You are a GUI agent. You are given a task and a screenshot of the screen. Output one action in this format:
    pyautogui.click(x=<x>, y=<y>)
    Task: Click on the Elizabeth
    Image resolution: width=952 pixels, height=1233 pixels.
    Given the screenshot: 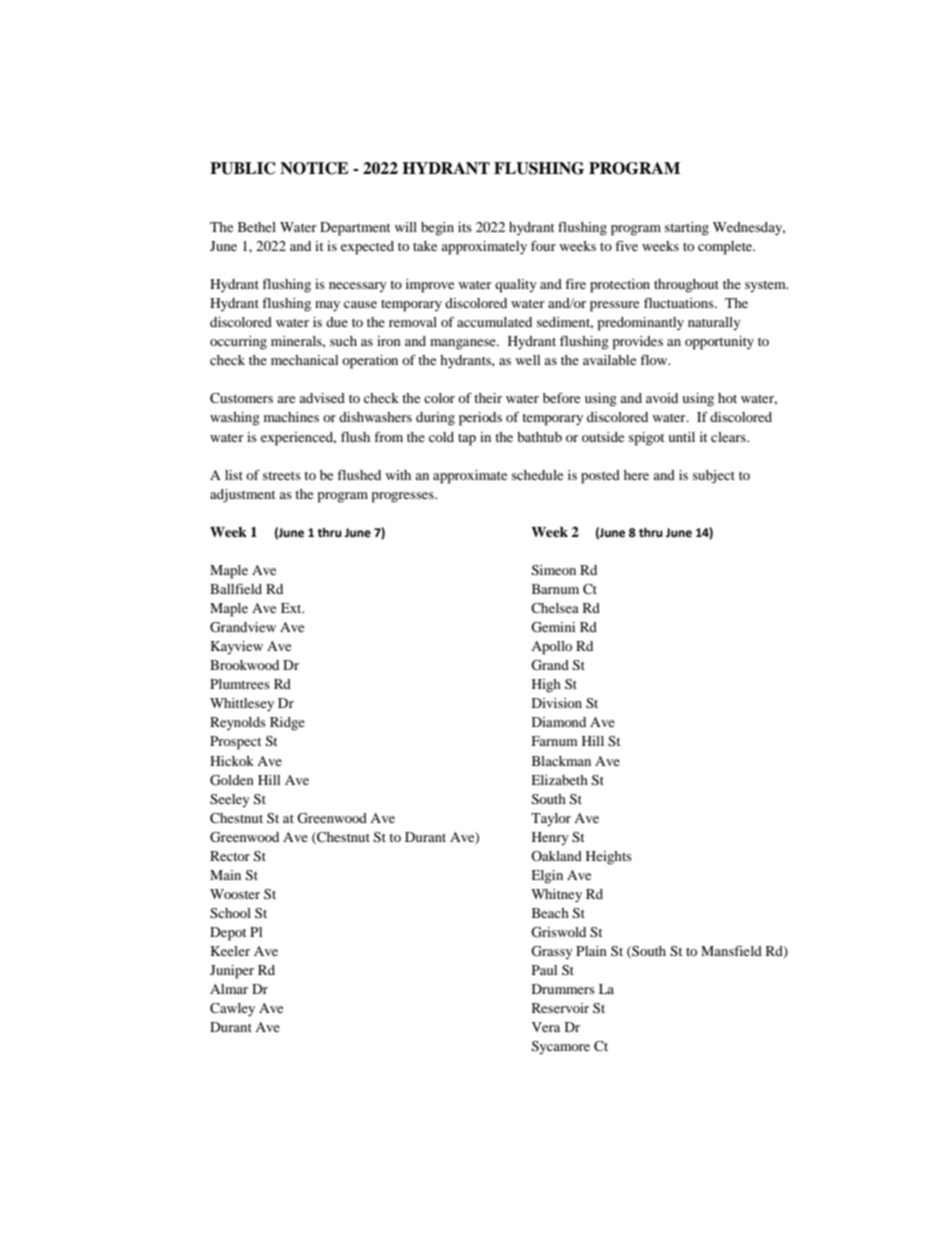 What is the action you would take?
    pyautogui.click(x=559, y=780)
